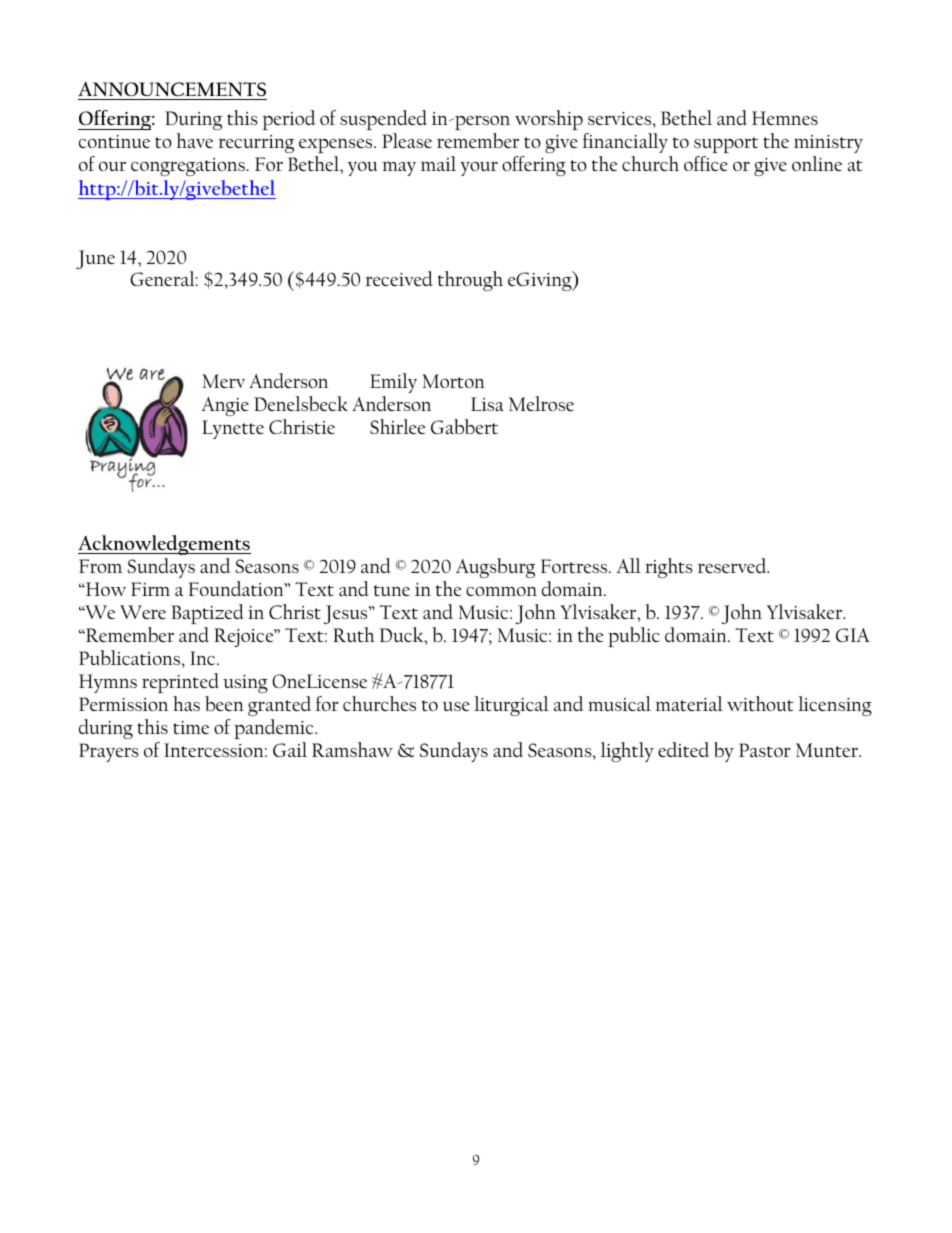 The image size is (952, 1233). What do you see at coordinates (541, 403) in the document?
I see `Melrose` at bounding box center [541, 403].
